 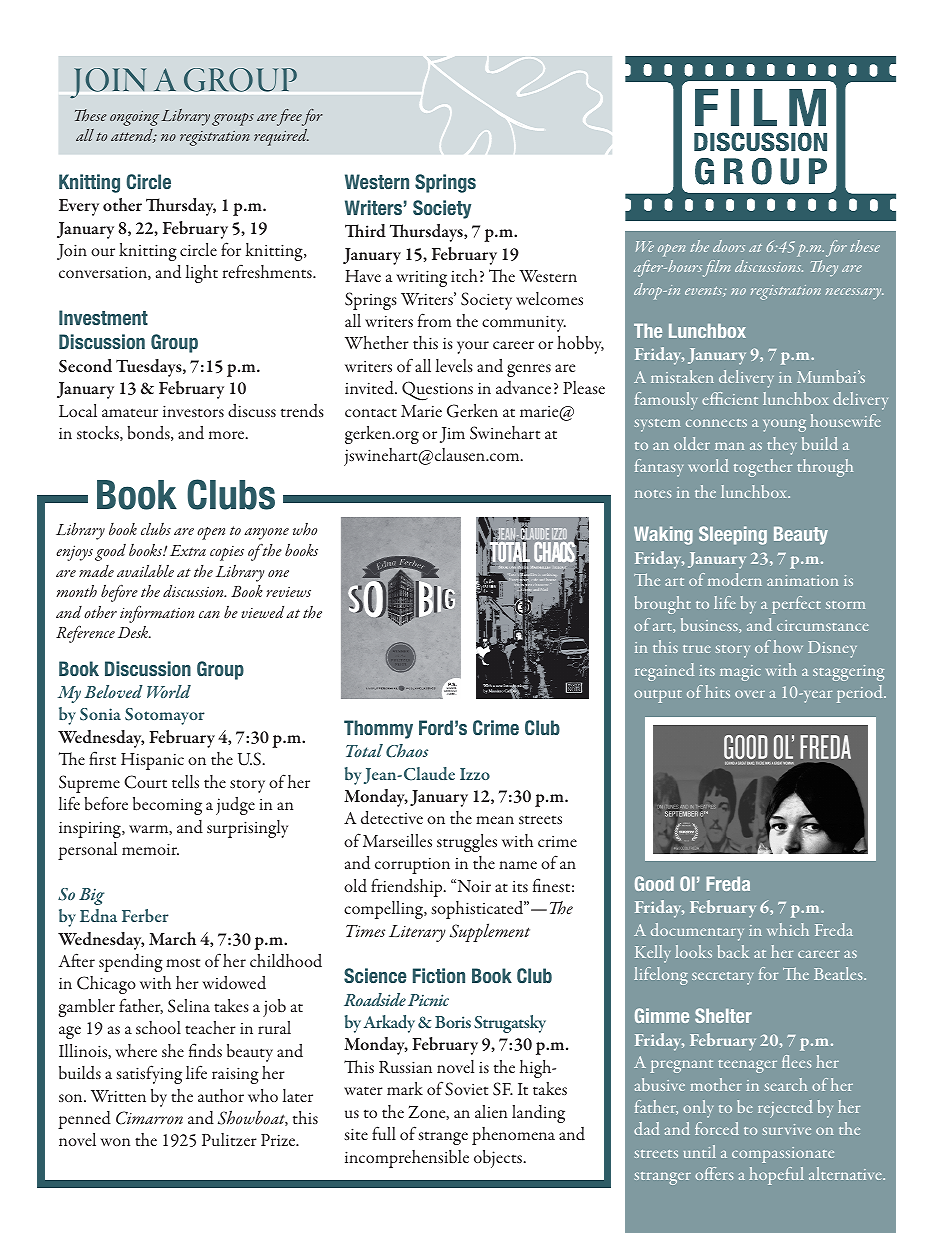 I want to click on Third, so click(x=365, y=231).
